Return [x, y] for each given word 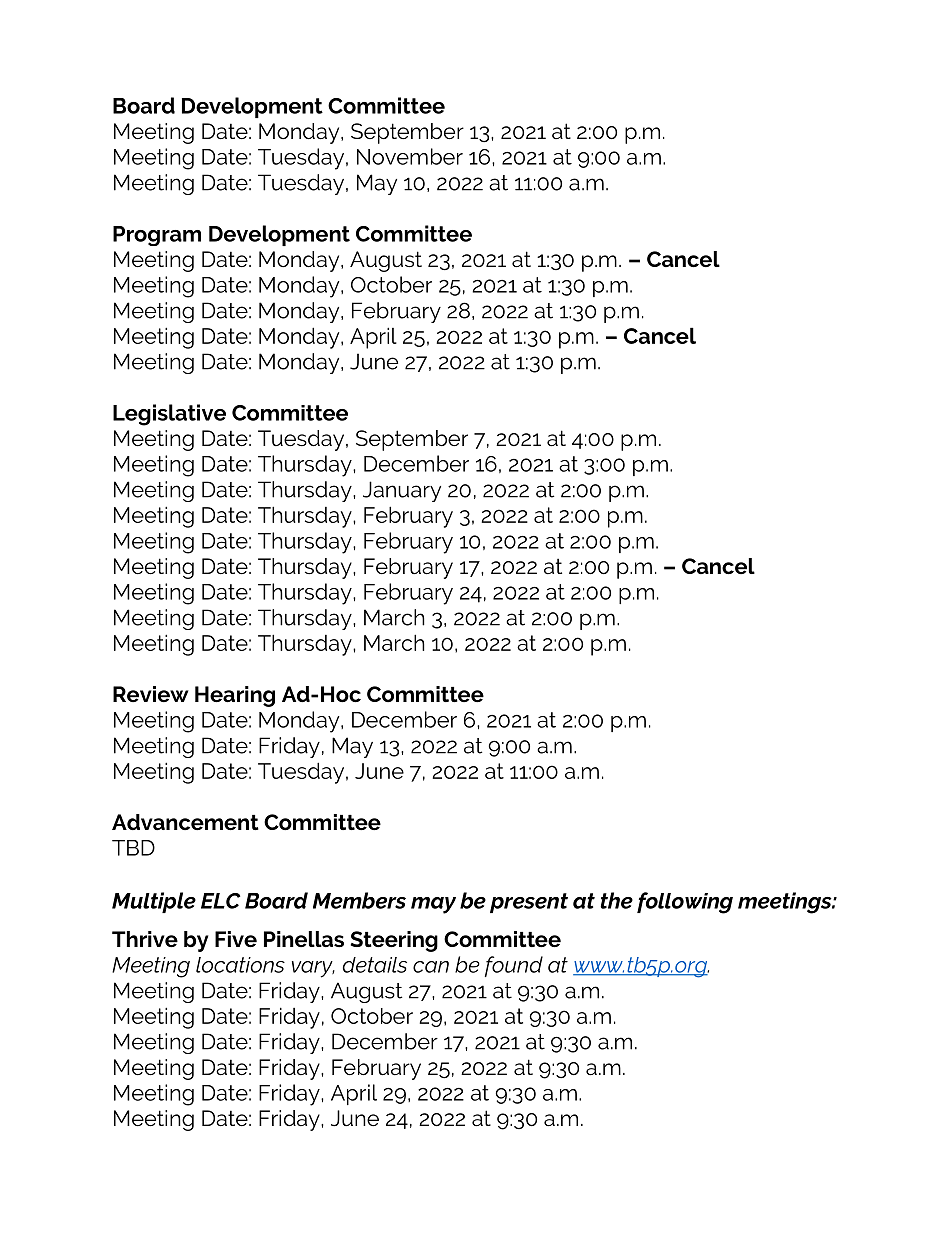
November [410, 156]
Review [151, 694]
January [402, 491]
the [617, 900]
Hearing [235, 696]
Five [236, 939]
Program [157, 236]
